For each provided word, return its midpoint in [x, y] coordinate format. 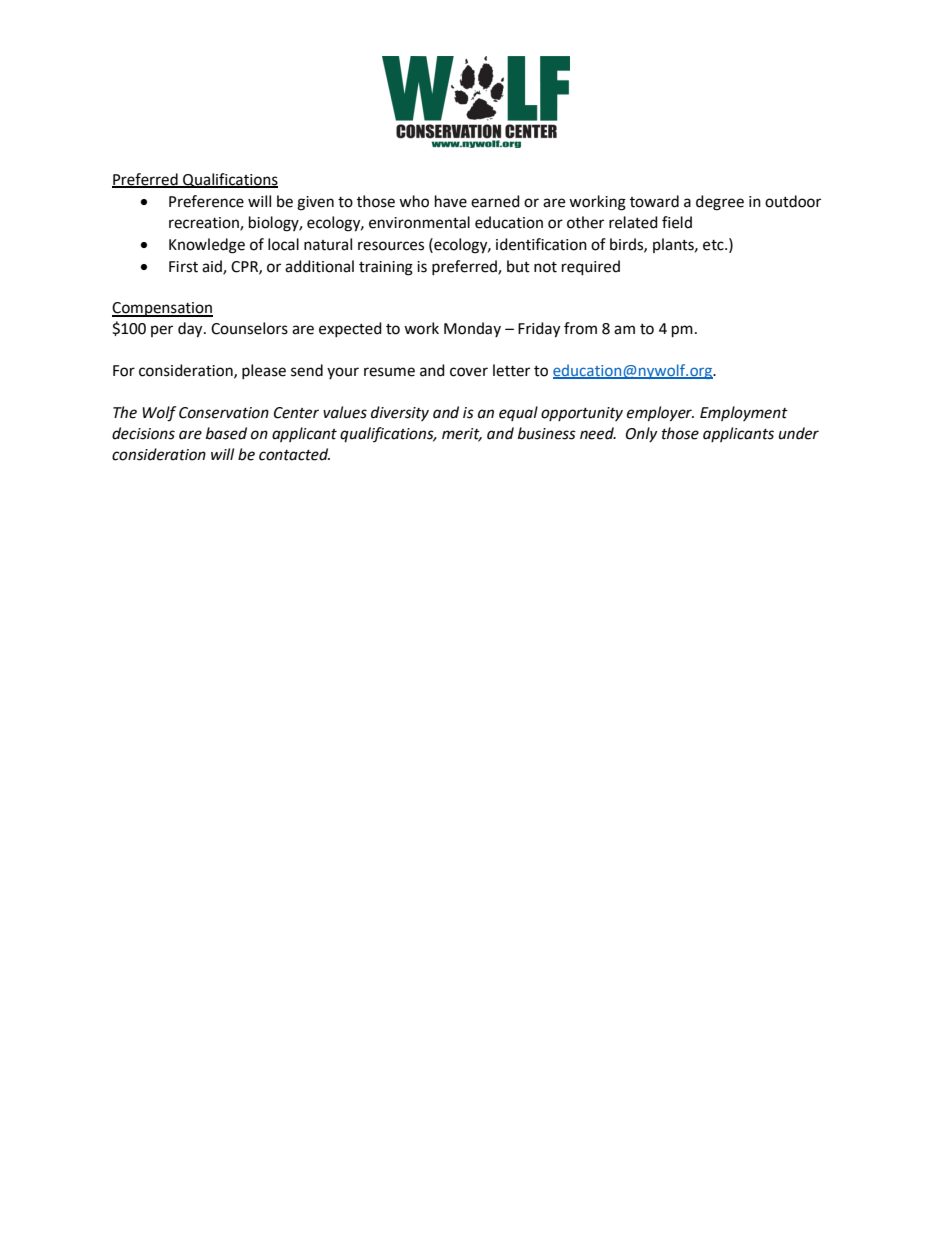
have [451, 201]
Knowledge [207, 246]
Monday [472, 329]
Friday [539, 330]
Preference [206, 201]
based [226, 433]
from [580, 328]
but [518, 266]
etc [714, 245]
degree [720, 203]
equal [518, 413]
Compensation [162, 309]
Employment [744, 413]
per [162, 331]
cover [469, 372]
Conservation [224, 413]
